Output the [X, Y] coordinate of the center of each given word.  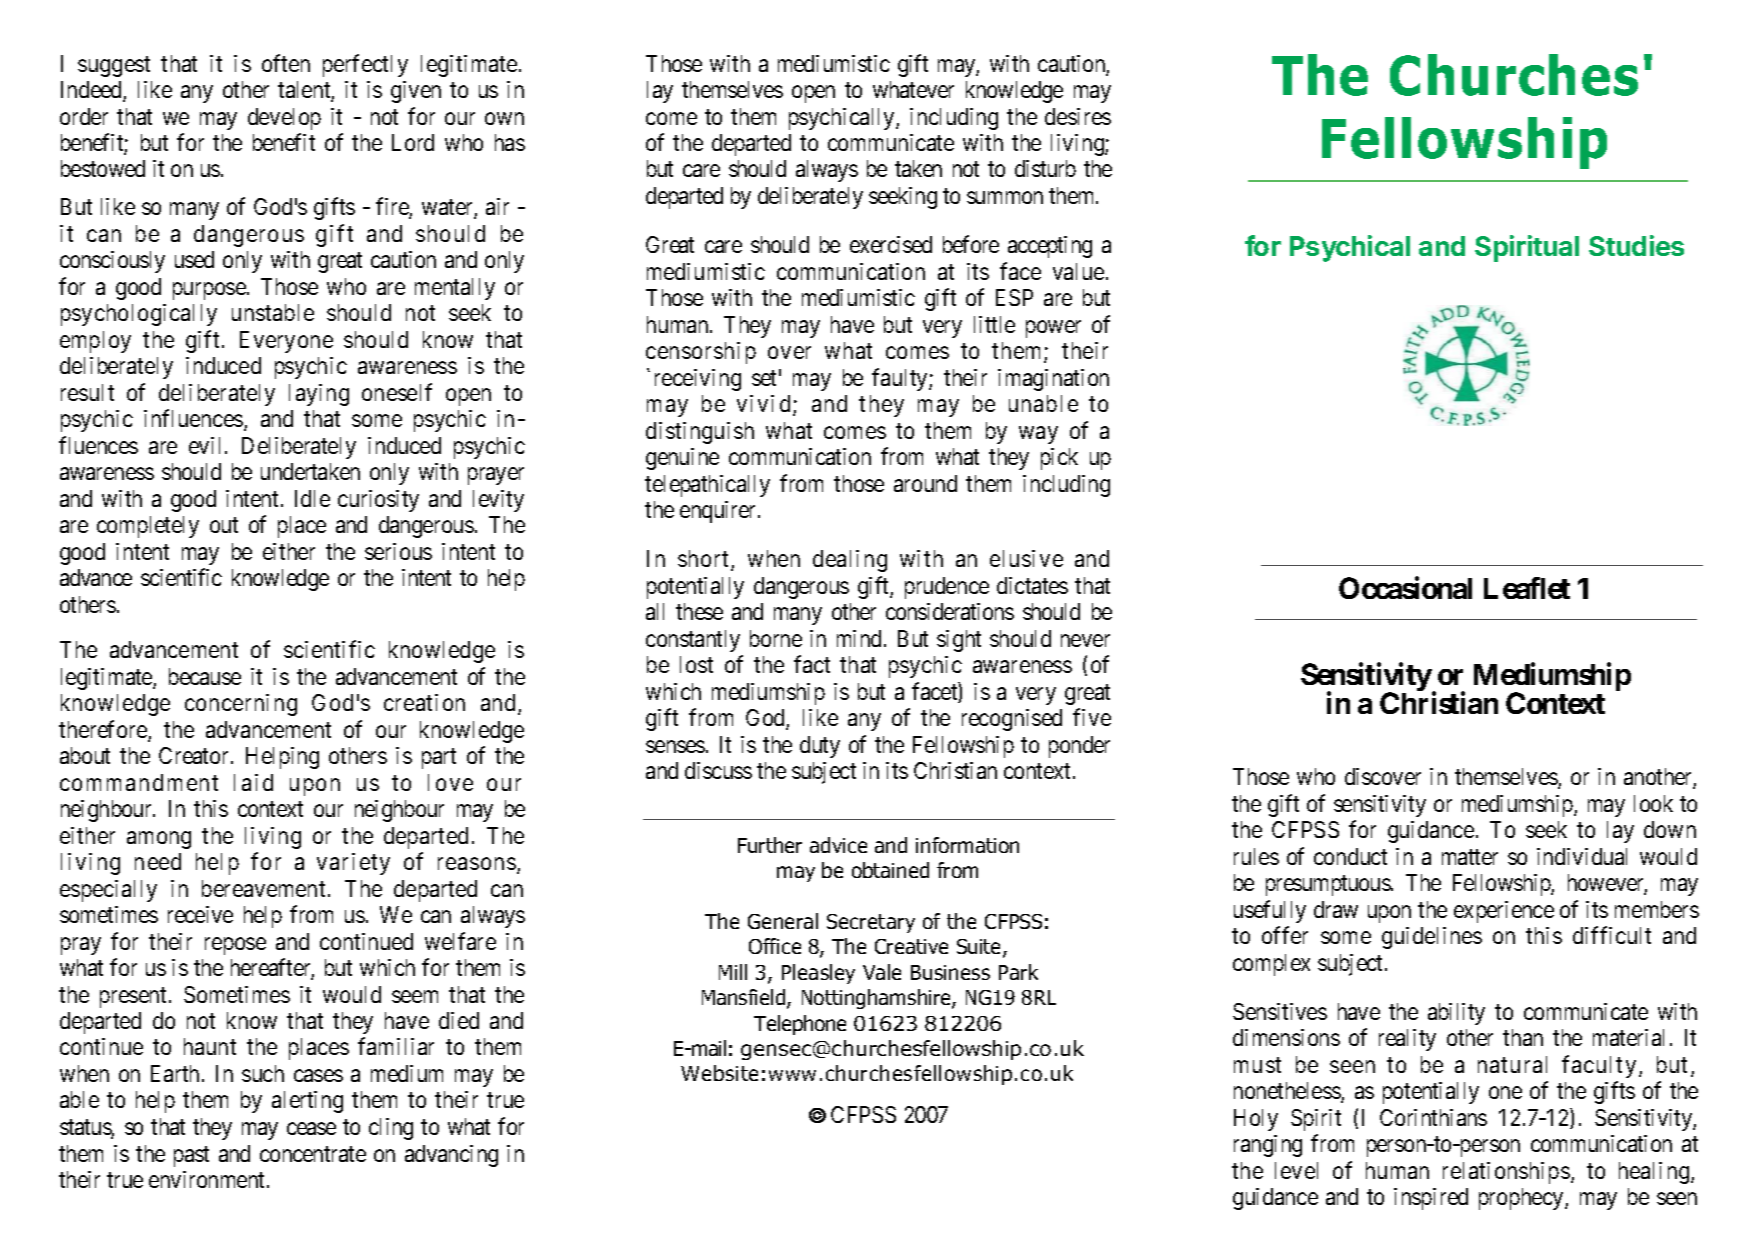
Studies [1636, 245]
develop [284, 119]
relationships [1506, 1173]
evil [204, 445]
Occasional [1405, 588]
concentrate [313, 1154]
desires [1078, 116]
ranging [1268, 1146]
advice [838, 845]
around [925, 483]
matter [1470, 857]
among [159, 840]
